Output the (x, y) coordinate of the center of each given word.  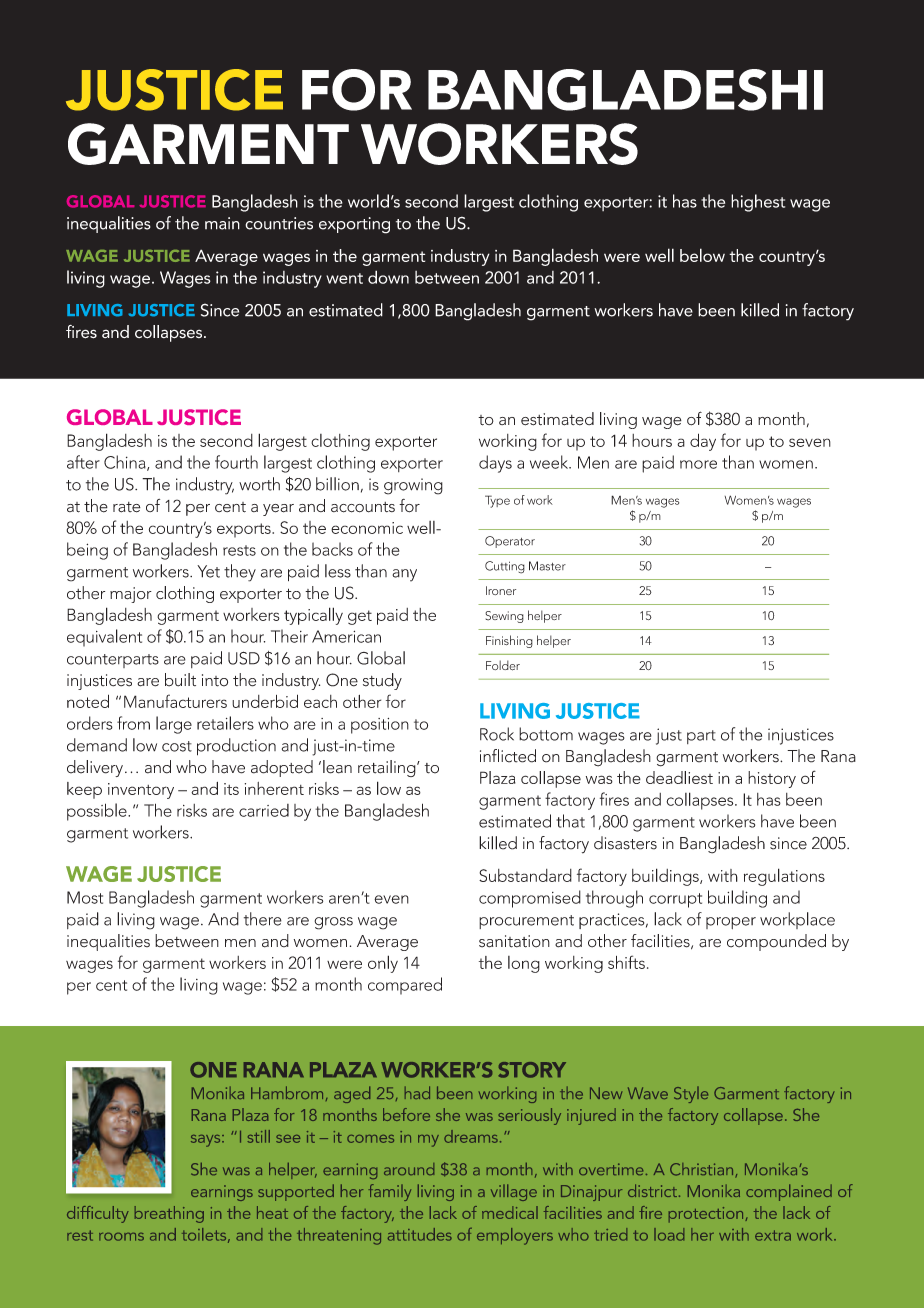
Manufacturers (175, 701)
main (222, 223)
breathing (169, 1214)
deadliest (679, 777)
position (380, 726)
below (702, 255)
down (388, 277)
